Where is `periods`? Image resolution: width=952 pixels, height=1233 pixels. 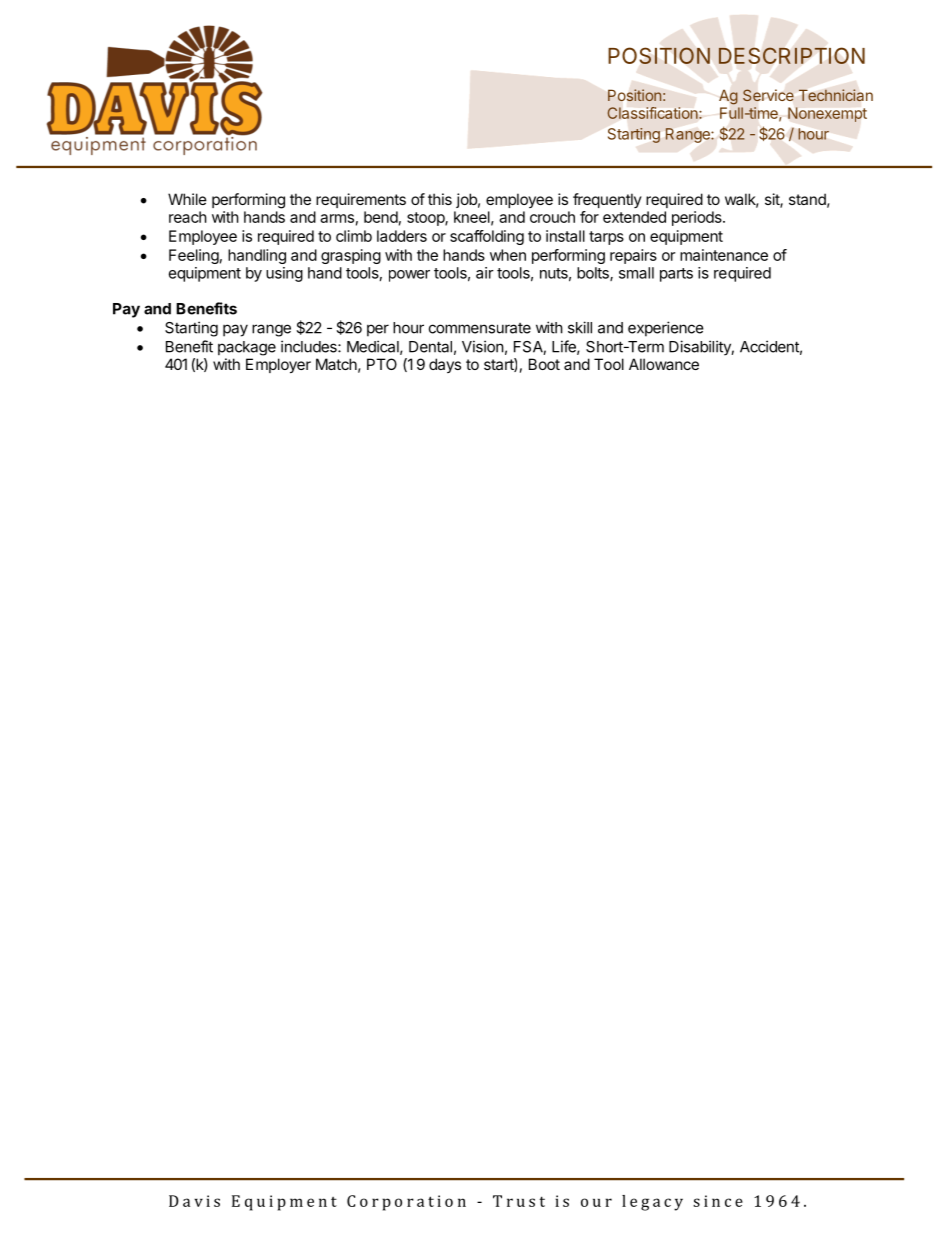
periods is located at coordinates (698, 218).
